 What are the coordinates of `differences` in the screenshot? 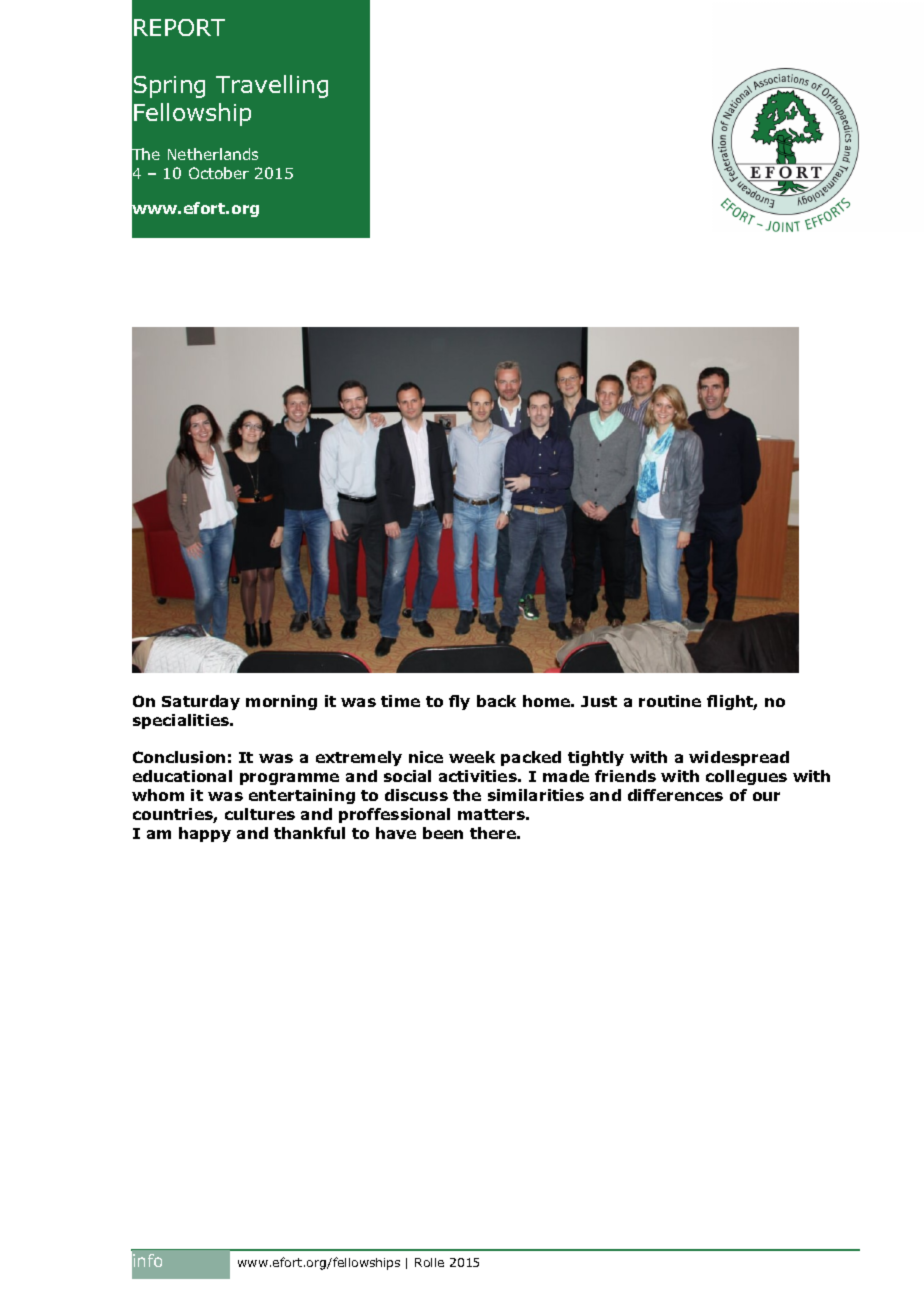 It's located at (675, 795).
